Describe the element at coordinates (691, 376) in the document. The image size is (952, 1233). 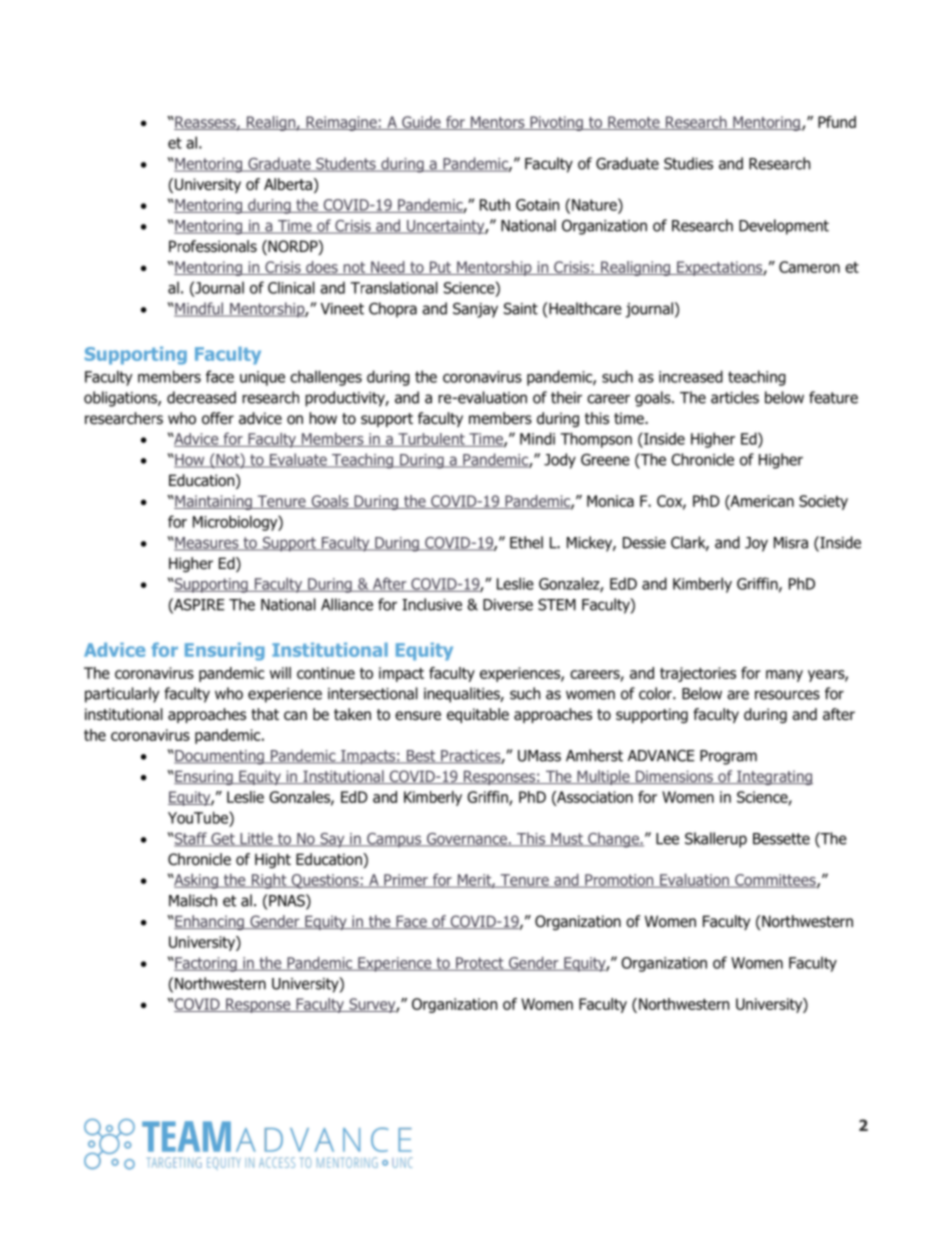
I see `increased` at that location.
